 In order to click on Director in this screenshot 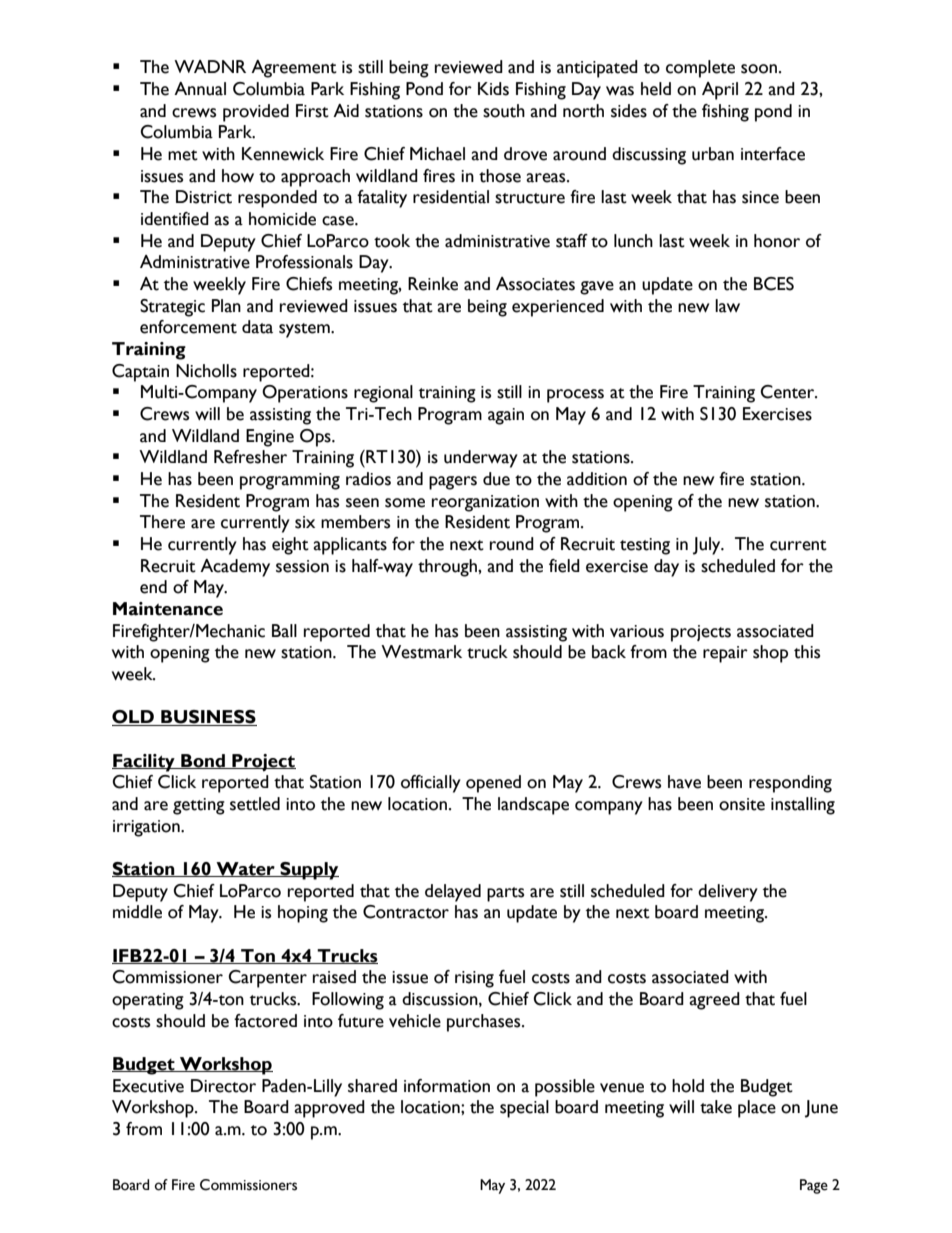, I will do `click(223, 1086)`.
